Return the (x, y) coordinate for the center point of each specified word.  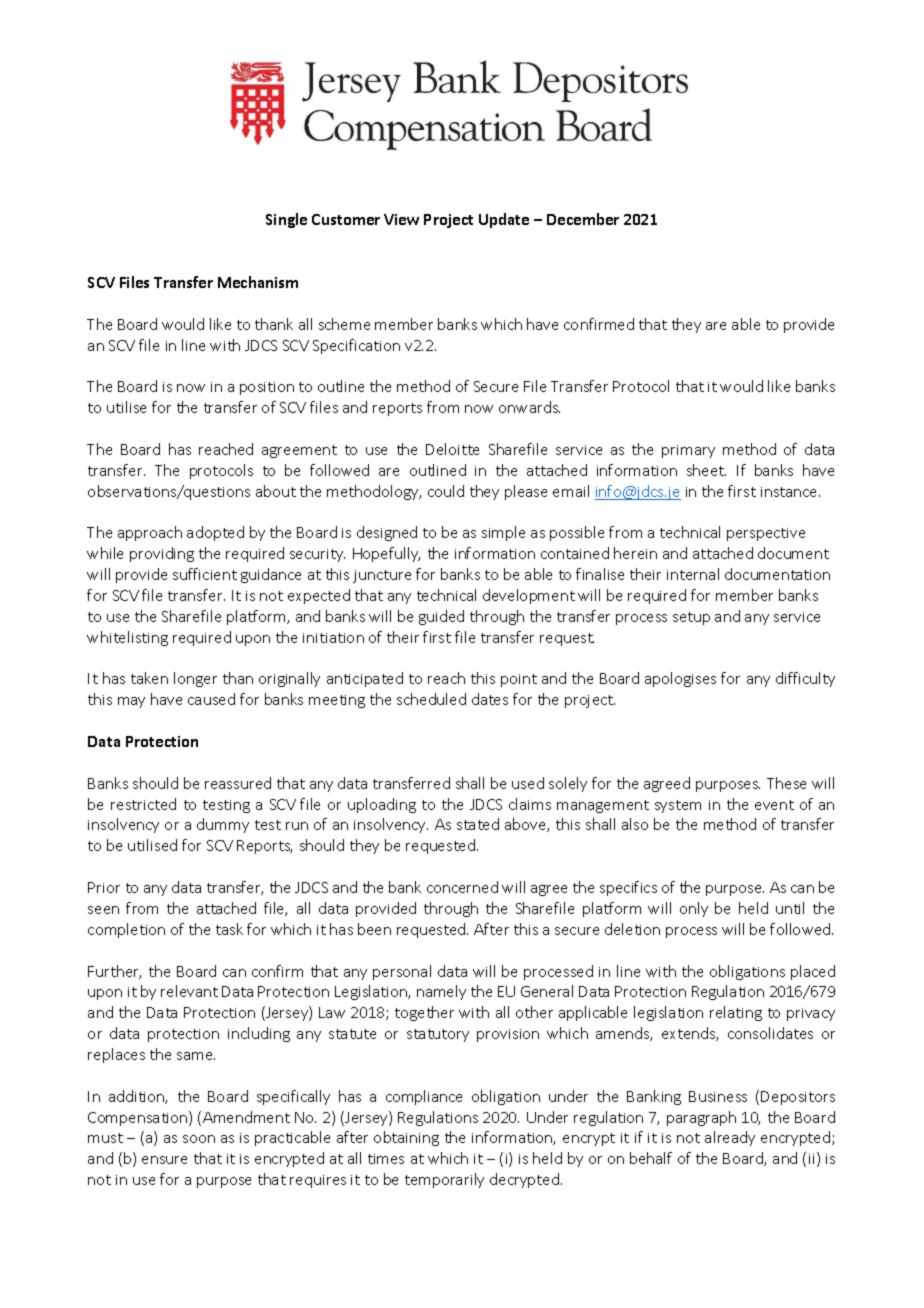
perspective (766, 534)
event (774, 805)
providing (162, 554)
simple (503, 533)
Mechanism (258, 282)
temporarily (444, 1180)
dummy (223, 825)
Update (504, 220)
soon (199, 1139)
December (583, 219)
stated (478, 824)
